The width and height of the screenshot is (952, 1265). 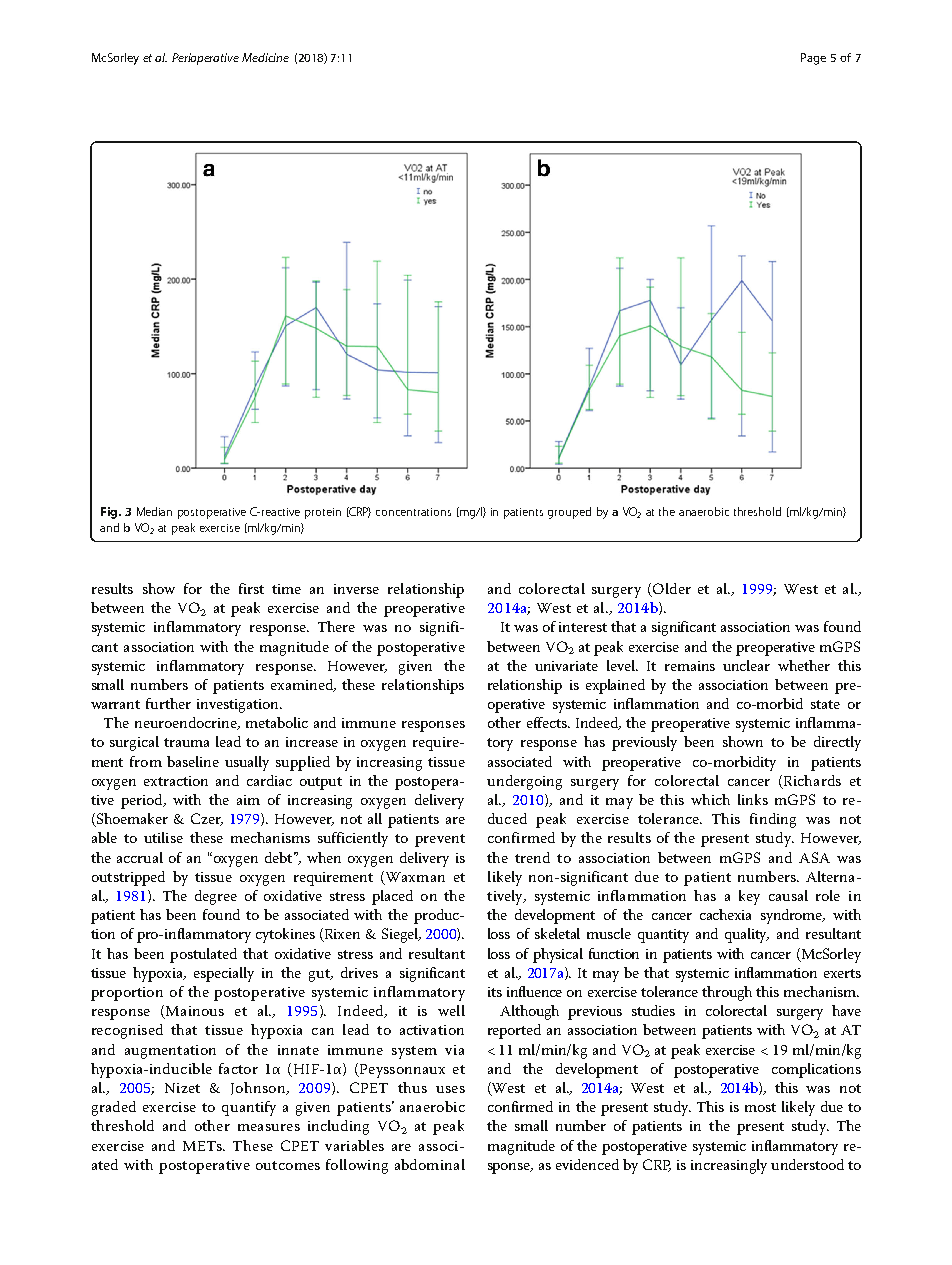 I want to click on Medicine, so click(x=265, y=57).
